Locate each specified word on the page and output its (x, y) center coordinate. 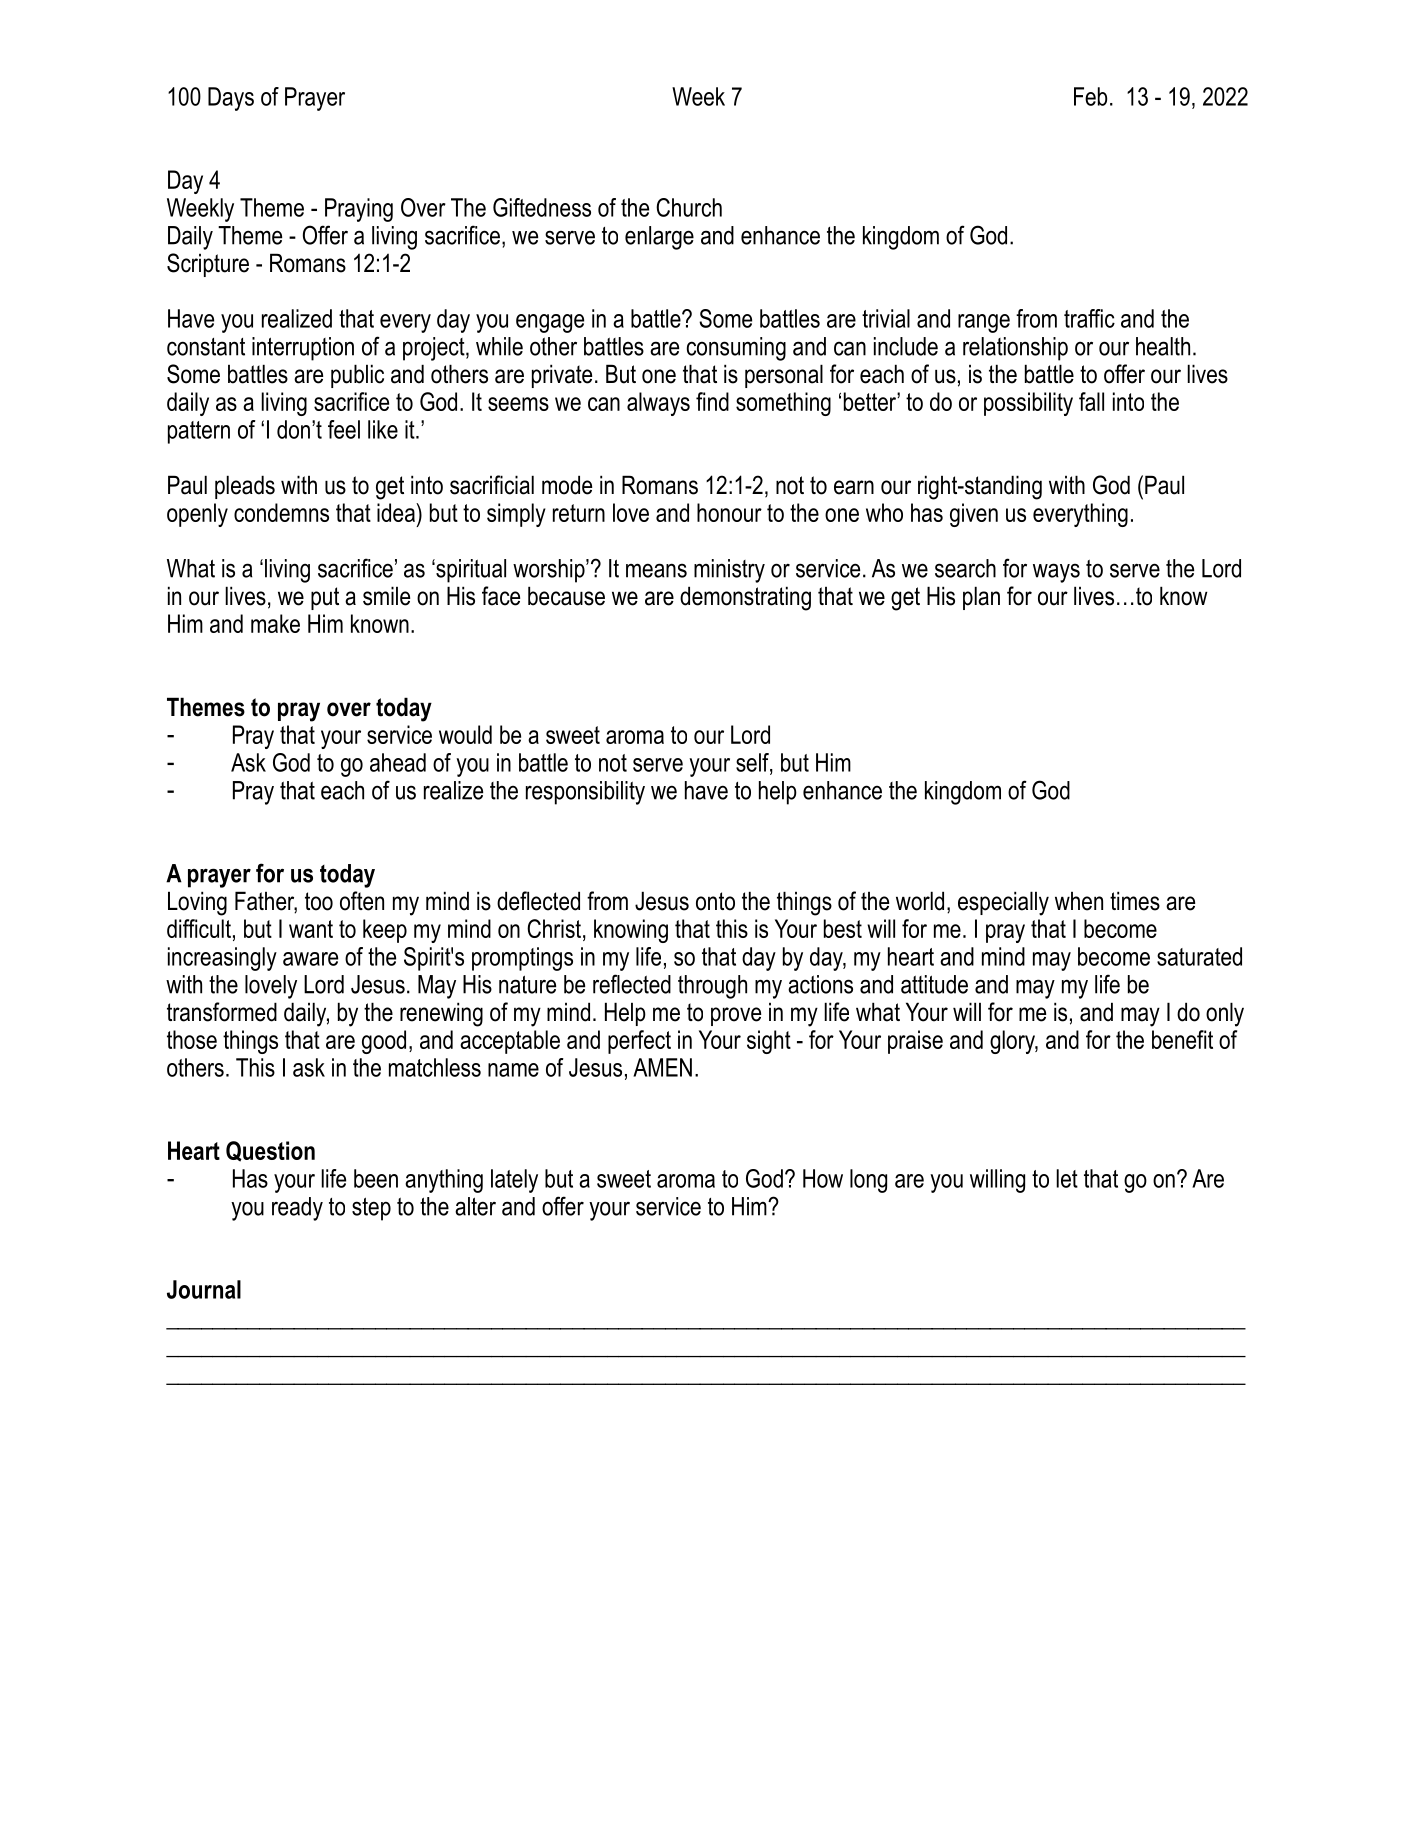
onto (715, 901)
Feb (1090, 96)
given (974, 515)
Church (689, 207)
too (319, 901)
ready (297, 1209)
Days (231, 99)
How (823, 1178)
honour (729, 512)
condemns (281, 512)
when (1079, 901)
